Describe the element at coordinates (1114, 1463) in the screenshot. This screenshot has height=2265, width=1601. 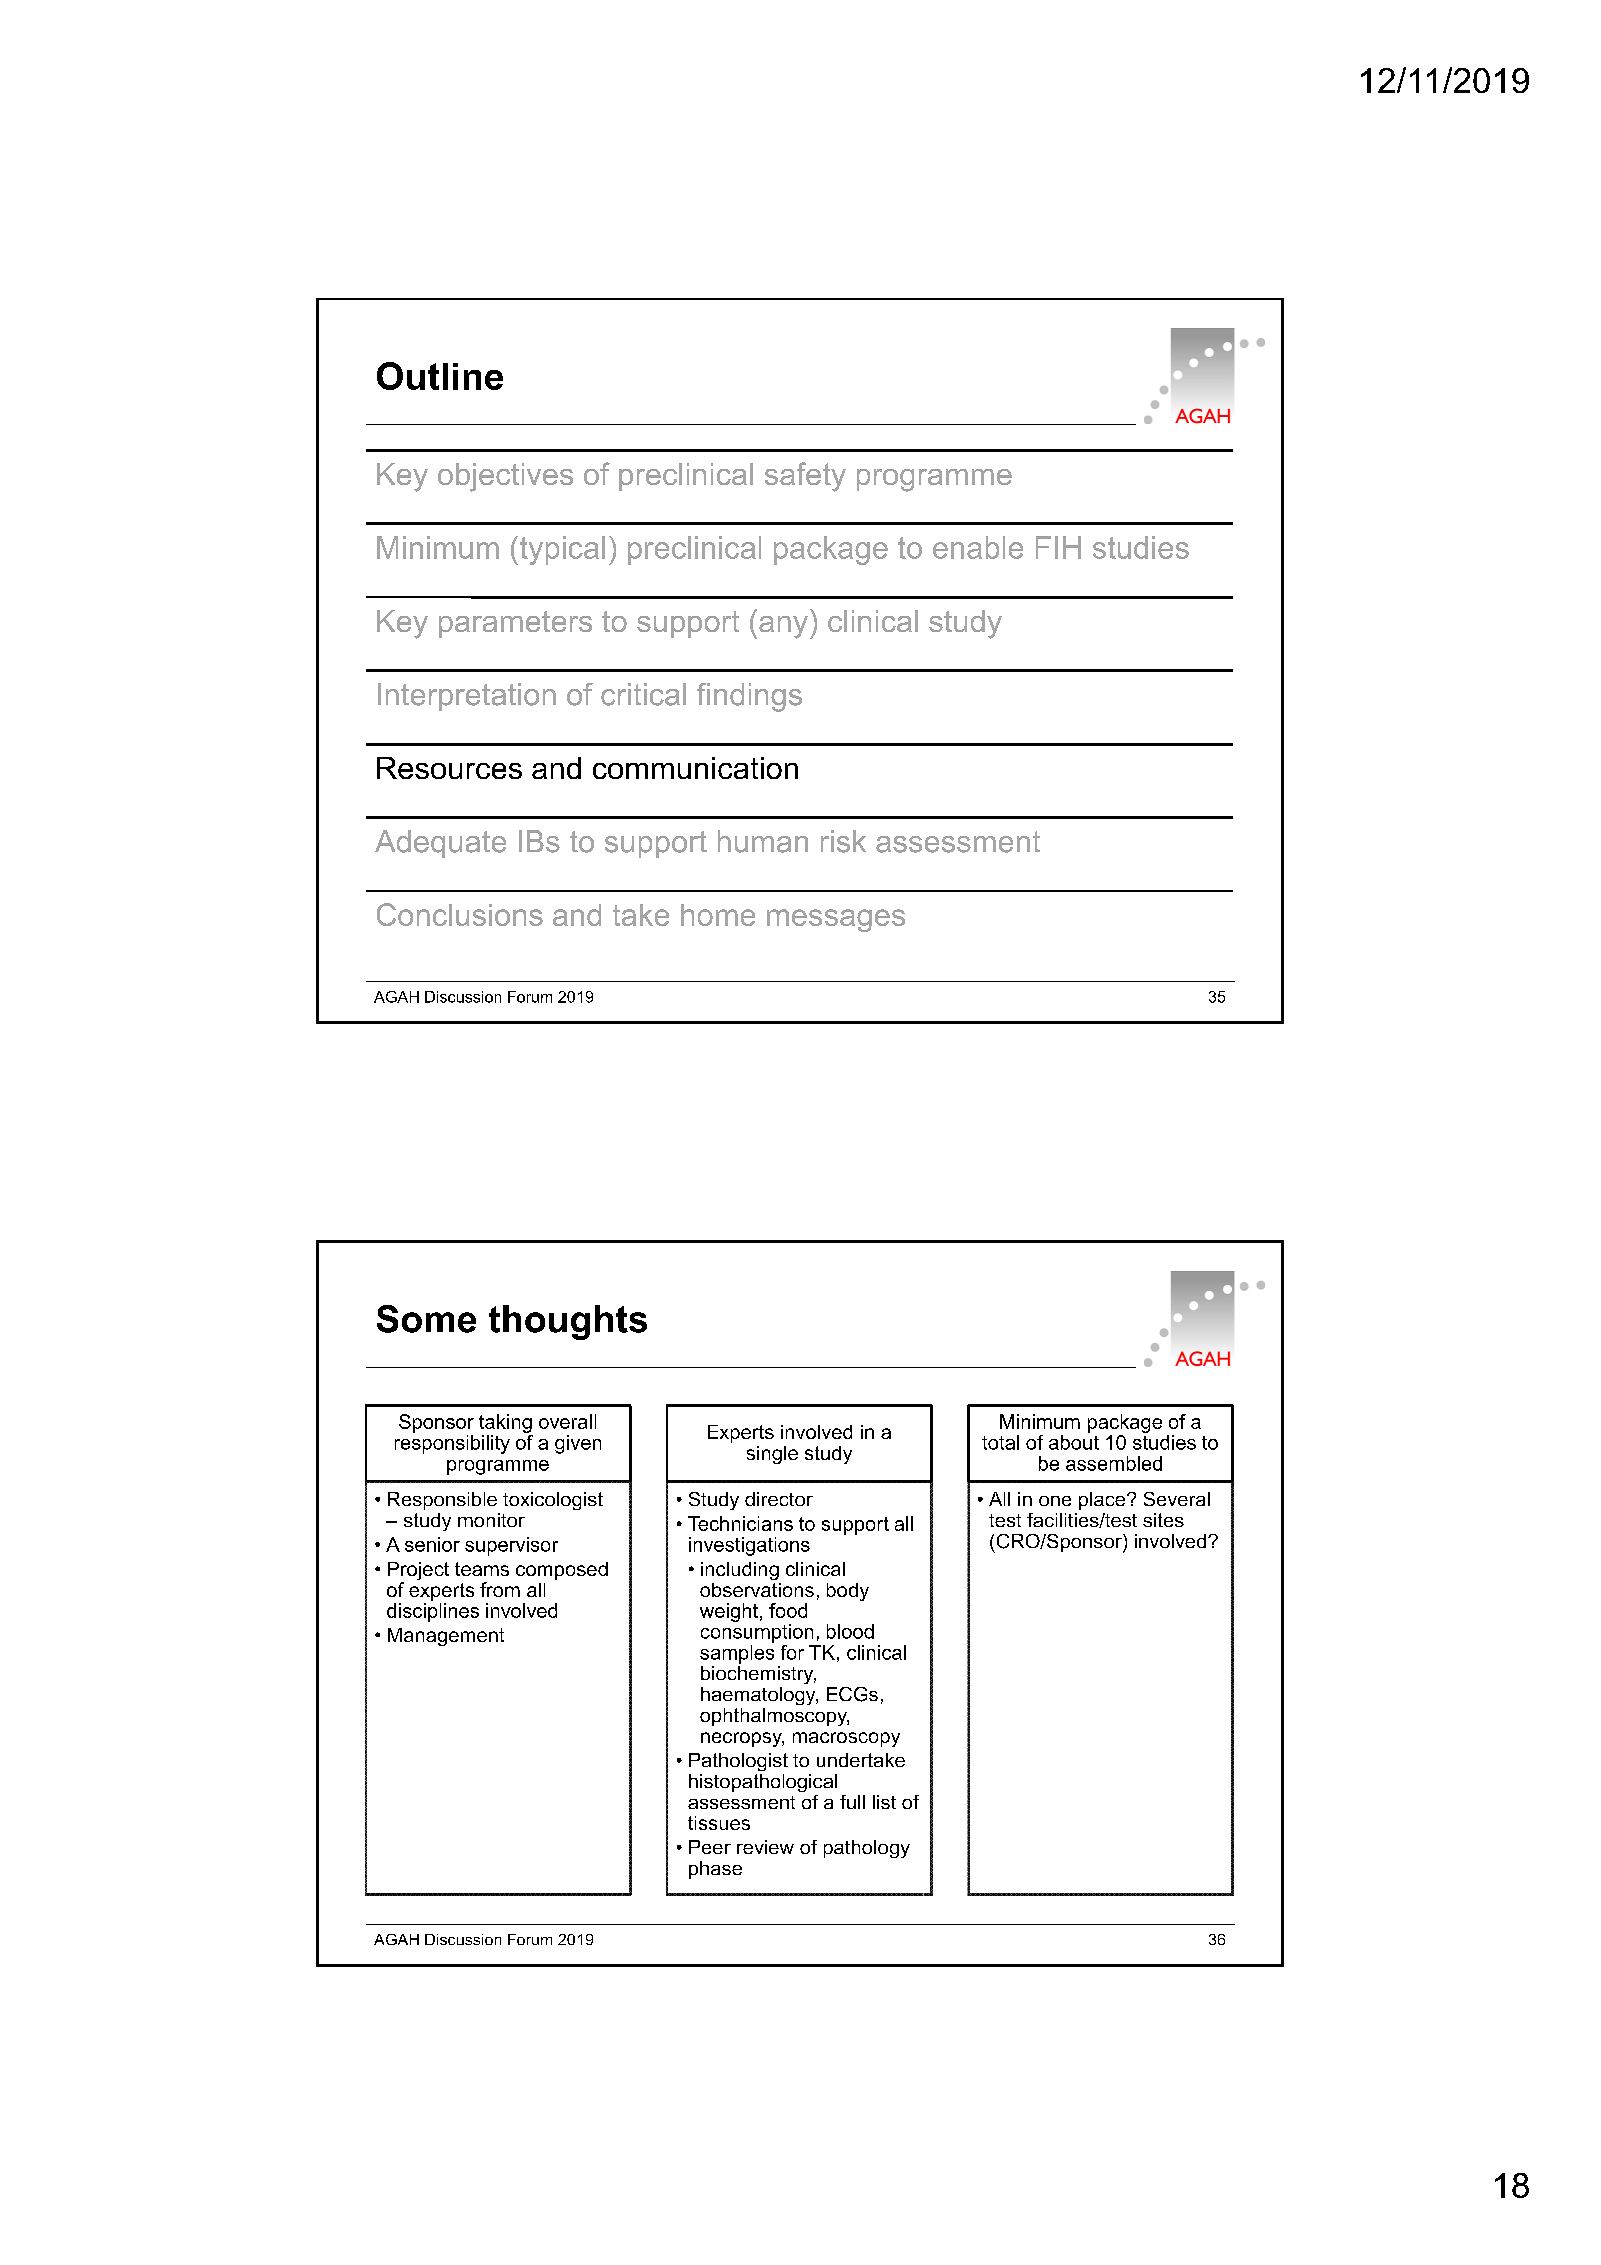
I see `assembled` at that location.
